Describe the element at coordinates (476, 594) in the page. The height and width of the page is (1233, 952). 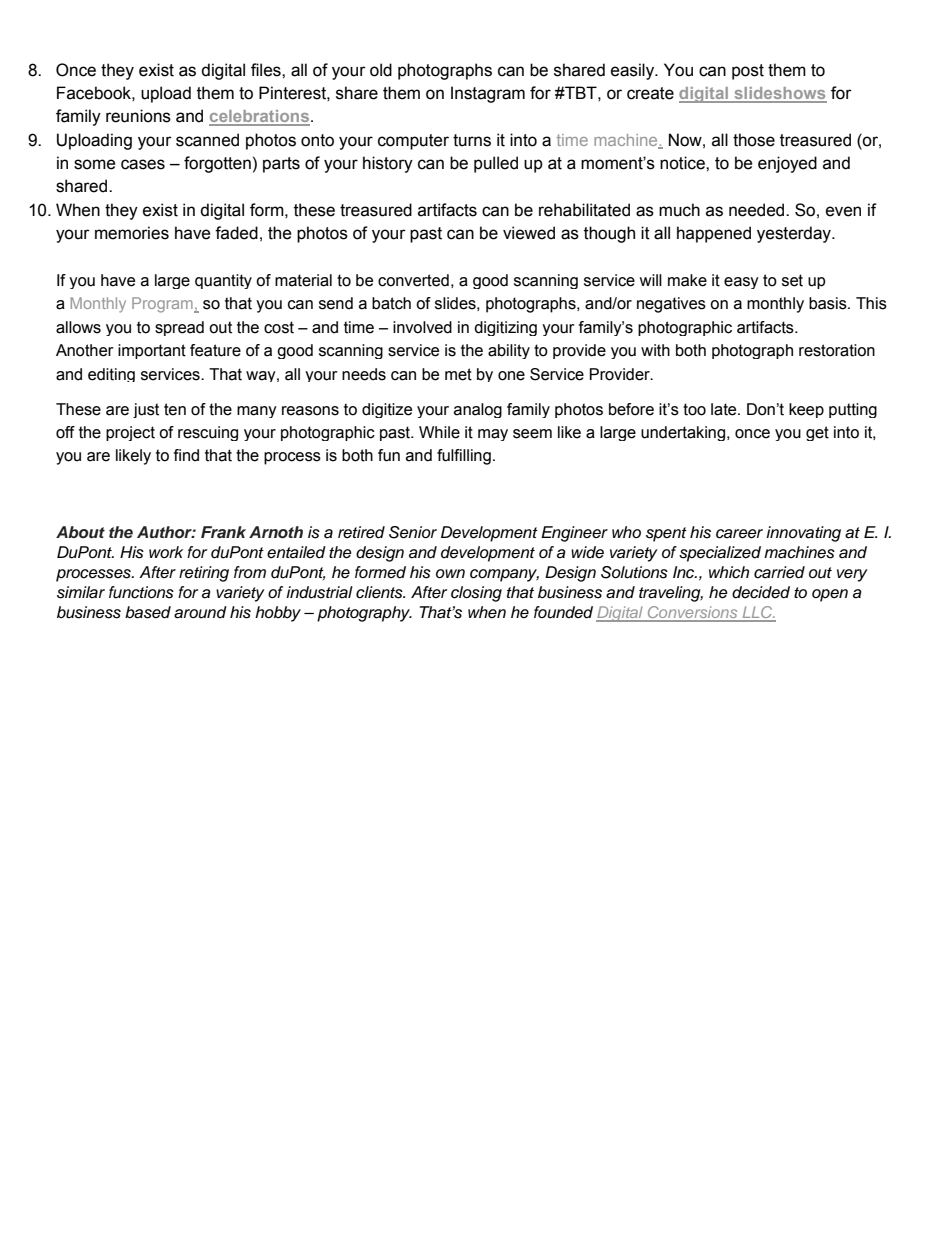
I see `closing` at that location.
